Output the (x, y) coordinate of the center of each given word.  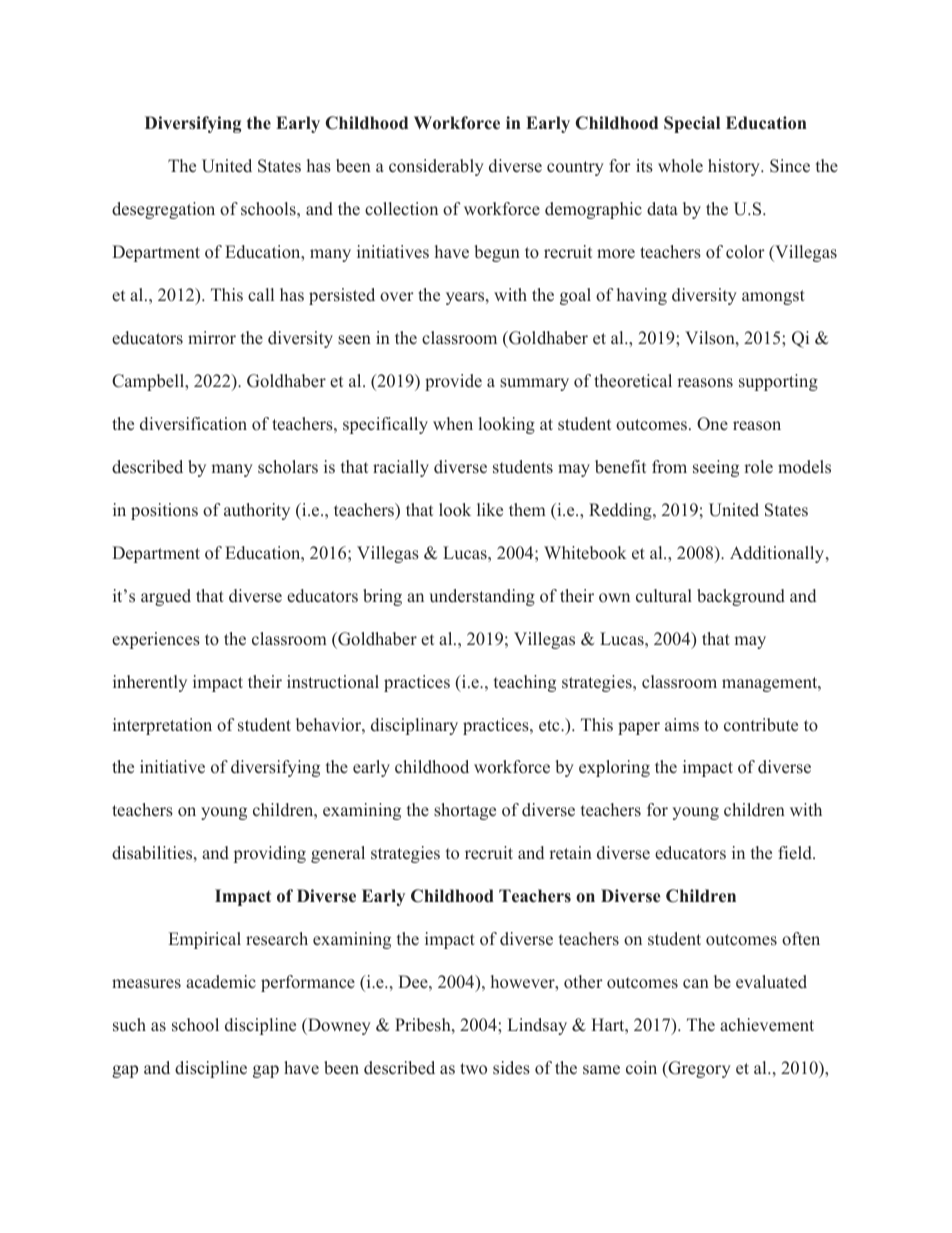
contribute (761, 725)
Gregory (698, 1069)
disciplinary (414, 726)
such (129, 1025)
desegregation (163, 210)
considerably (436, 167)
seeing (716, 468)
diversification (193, 424)
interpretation (162, 726)
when (453, 424)
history (735, 167)
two (473, 1068)
